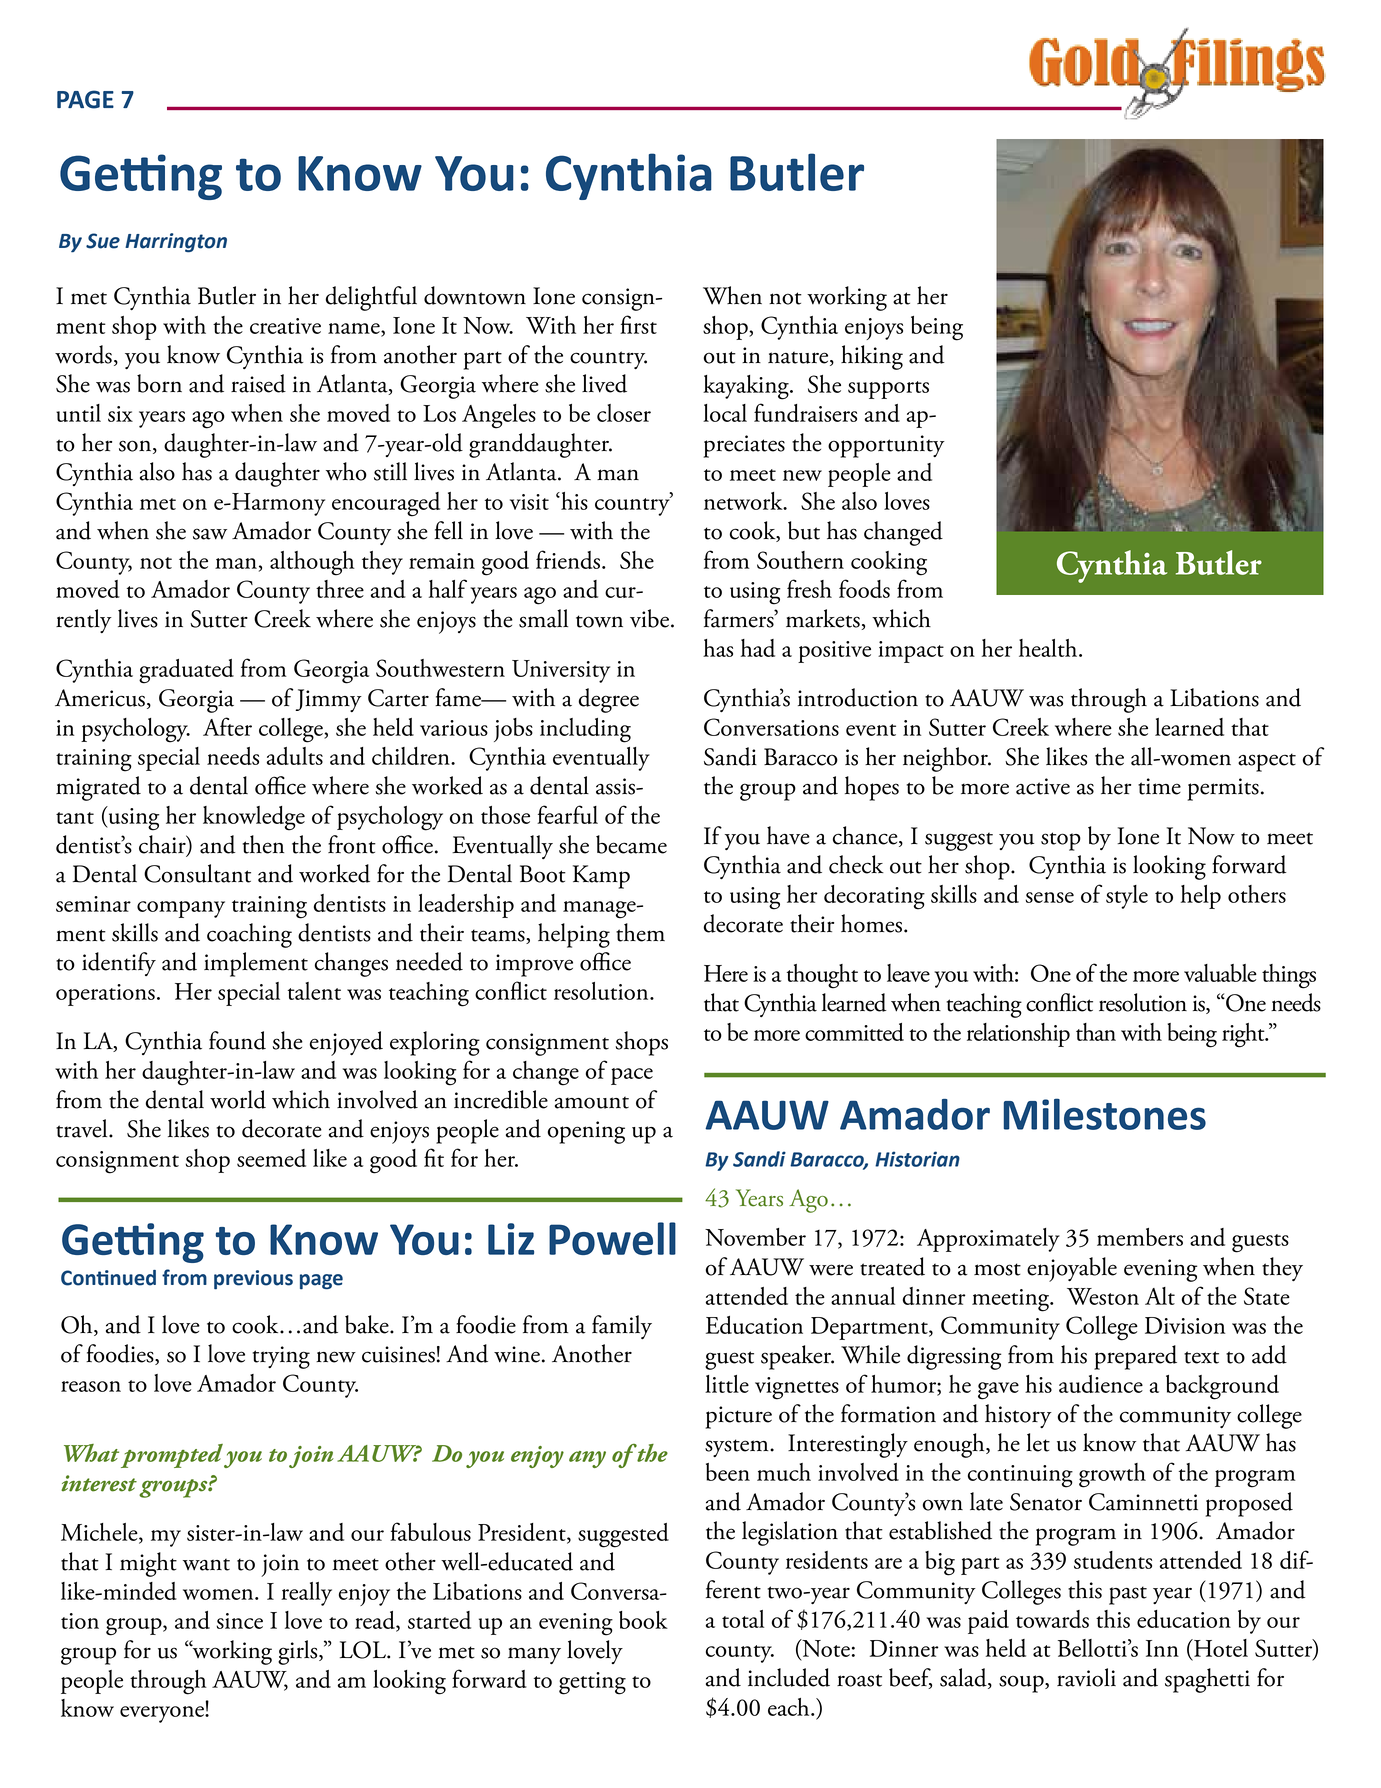  What do you see at coordinates (1220, 973) in the image?
I see `valuable` at bounding box center [1220, 973].
